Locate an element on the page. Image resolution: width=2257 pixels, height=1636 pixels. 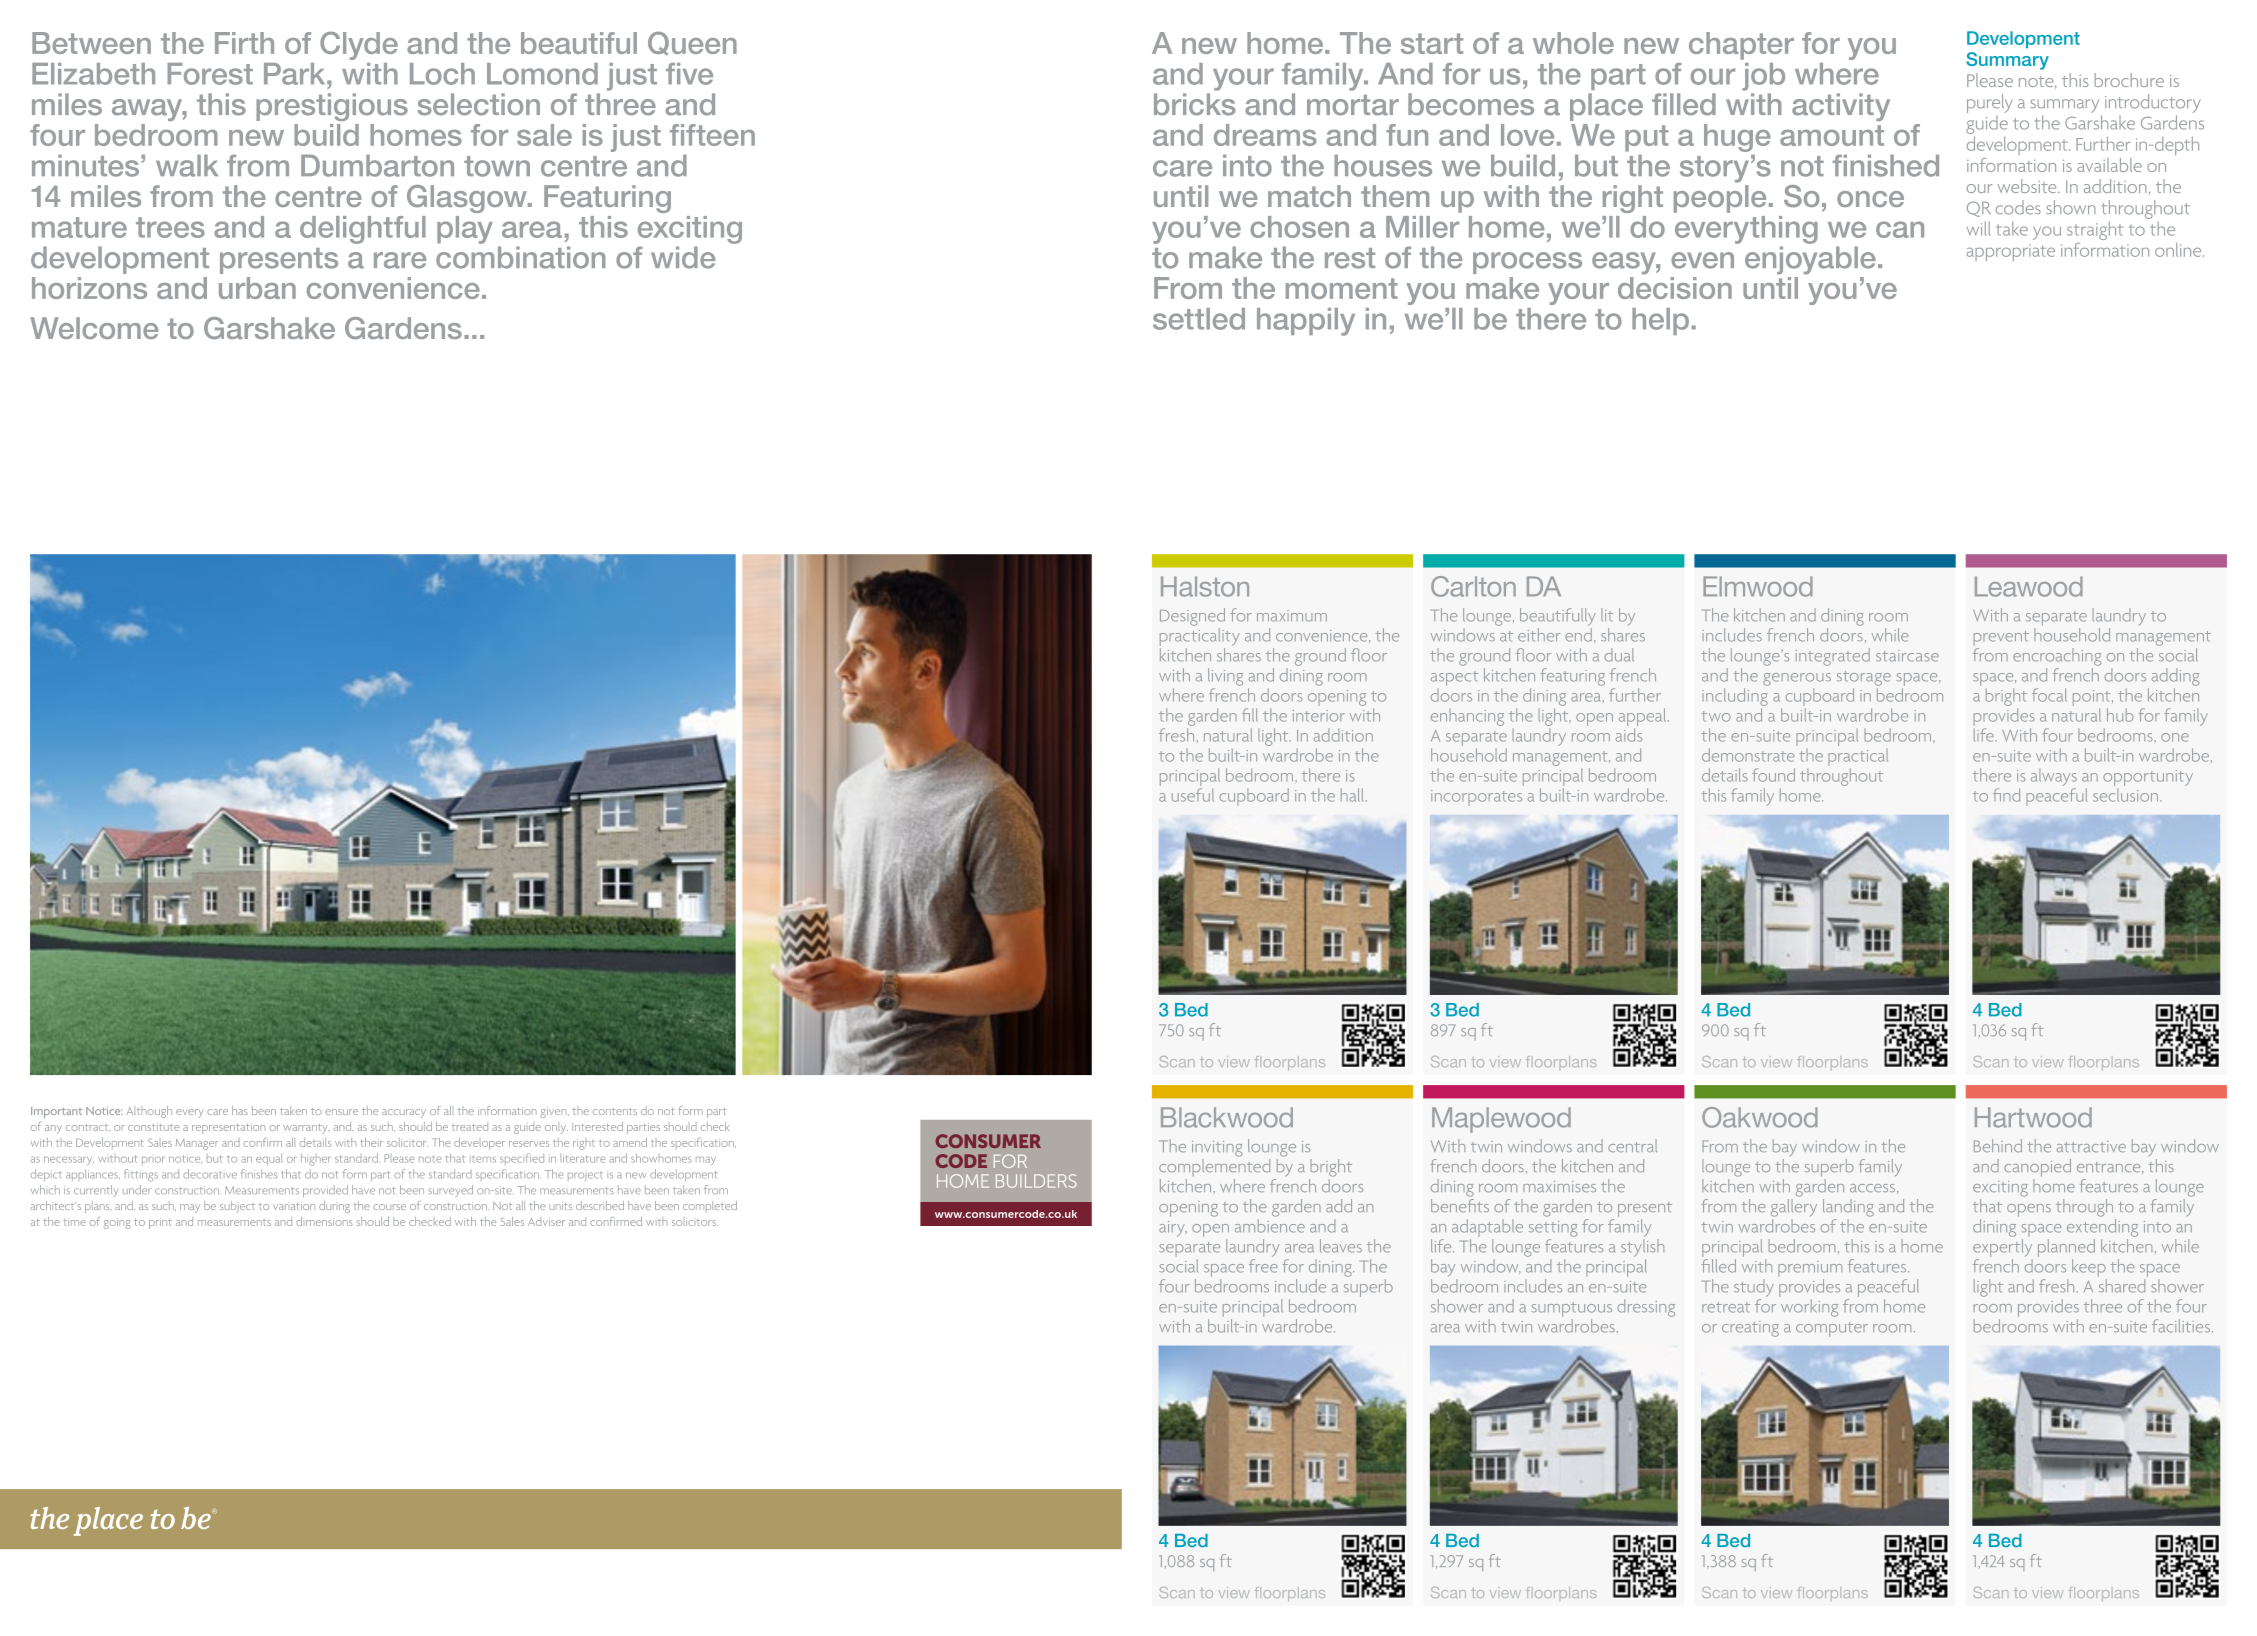
bricks is located at coordinates (1195, 104).
